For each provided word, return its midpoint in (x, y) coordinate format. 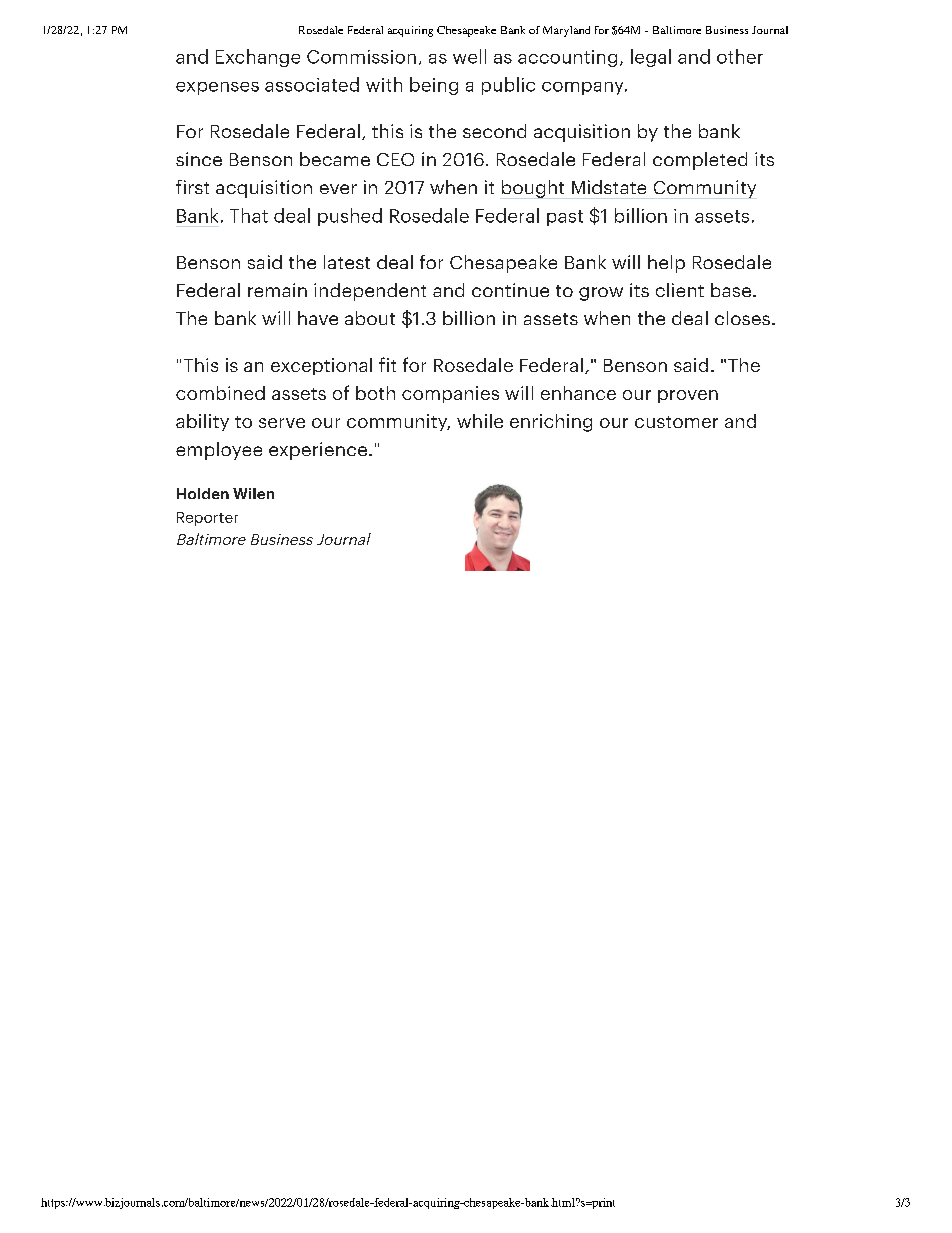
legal (651, 58)
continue (510, 290)
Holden (203, 493)
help (666, 264)
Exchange (258, 58)
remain (277, 290)
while (480, 421)
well (469, 56)
